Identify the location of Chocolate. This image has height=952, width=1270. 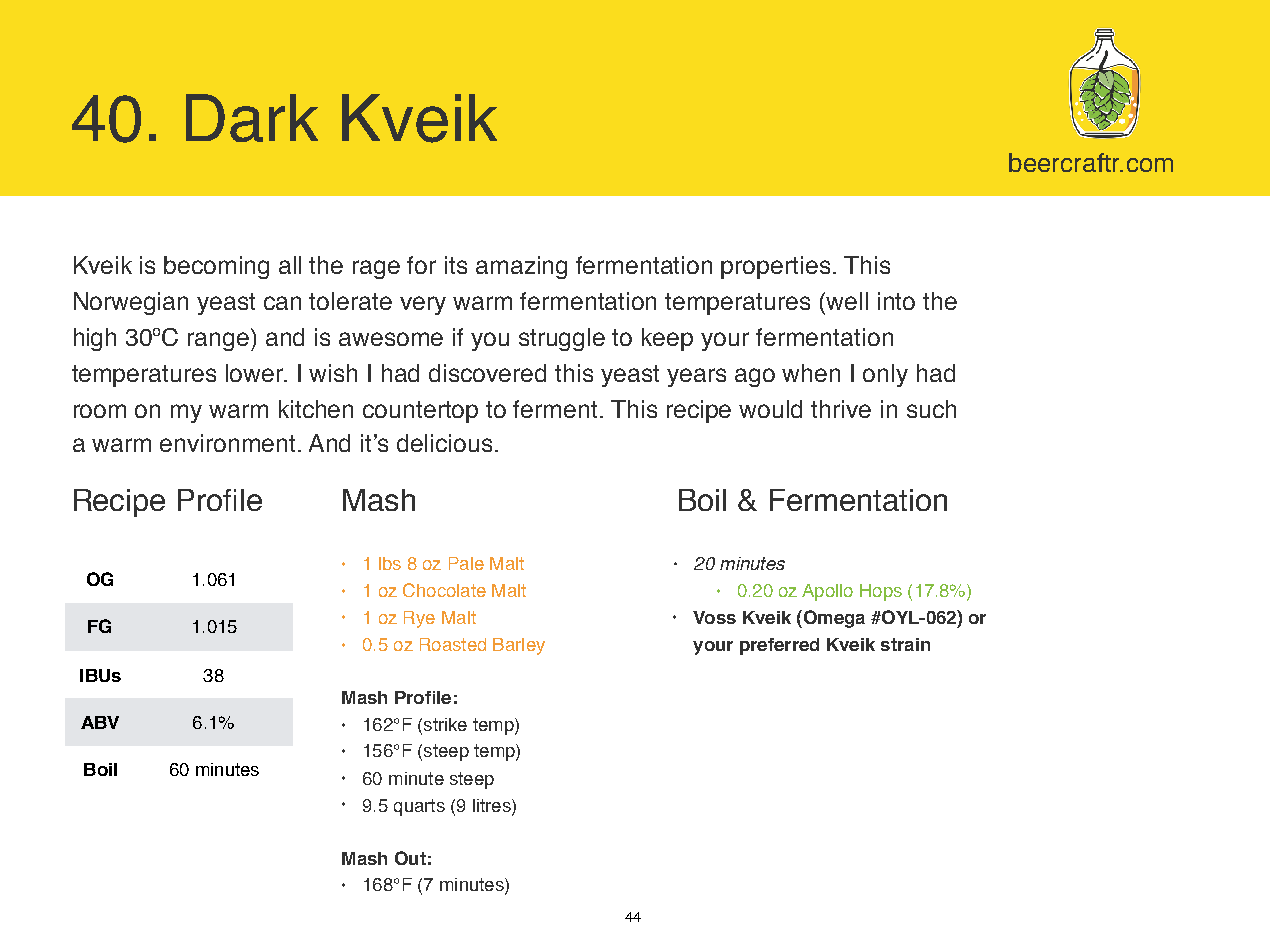
(444, 590).
